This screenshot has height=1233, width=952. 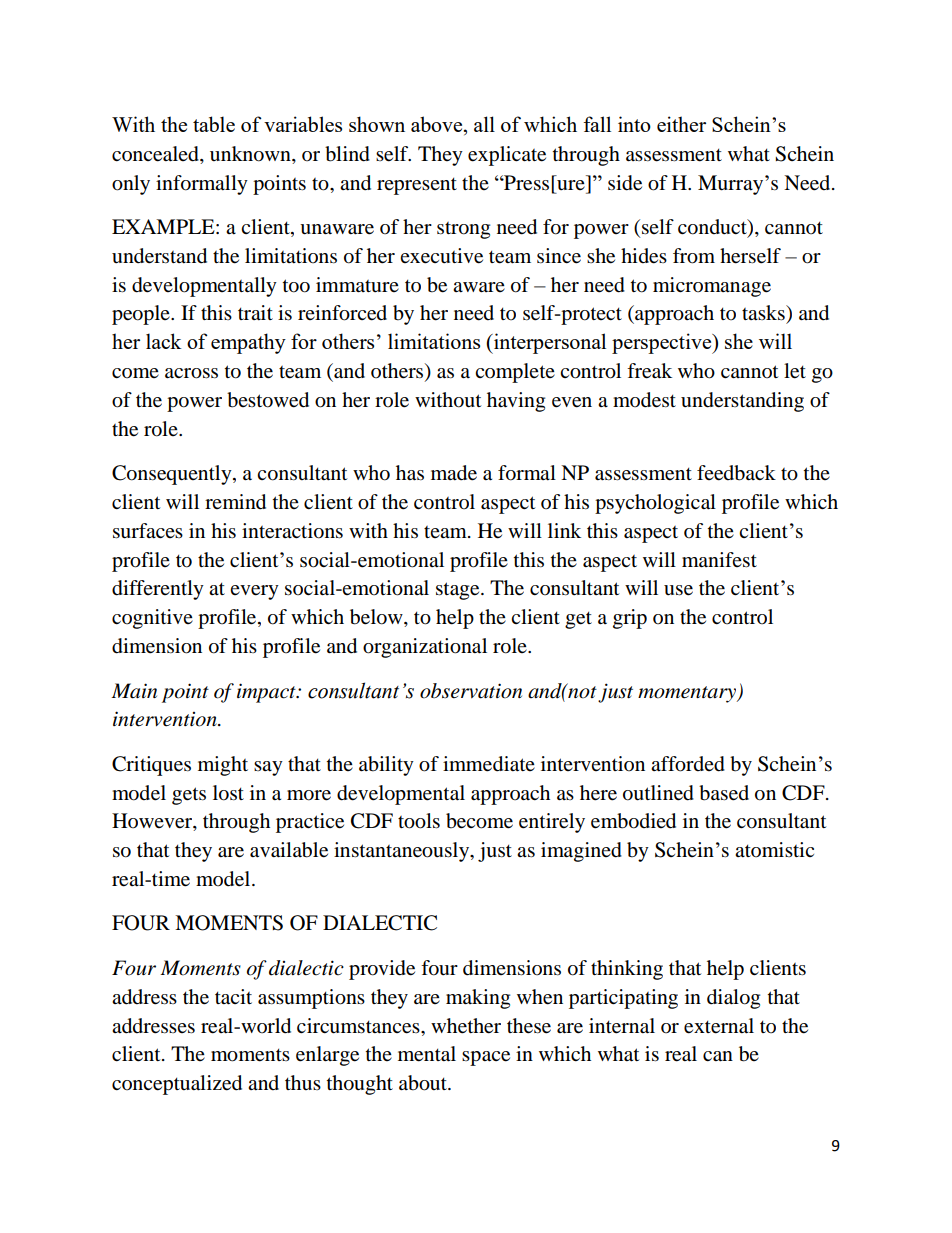 I want to click on space, so click(x=486, y=1058).
